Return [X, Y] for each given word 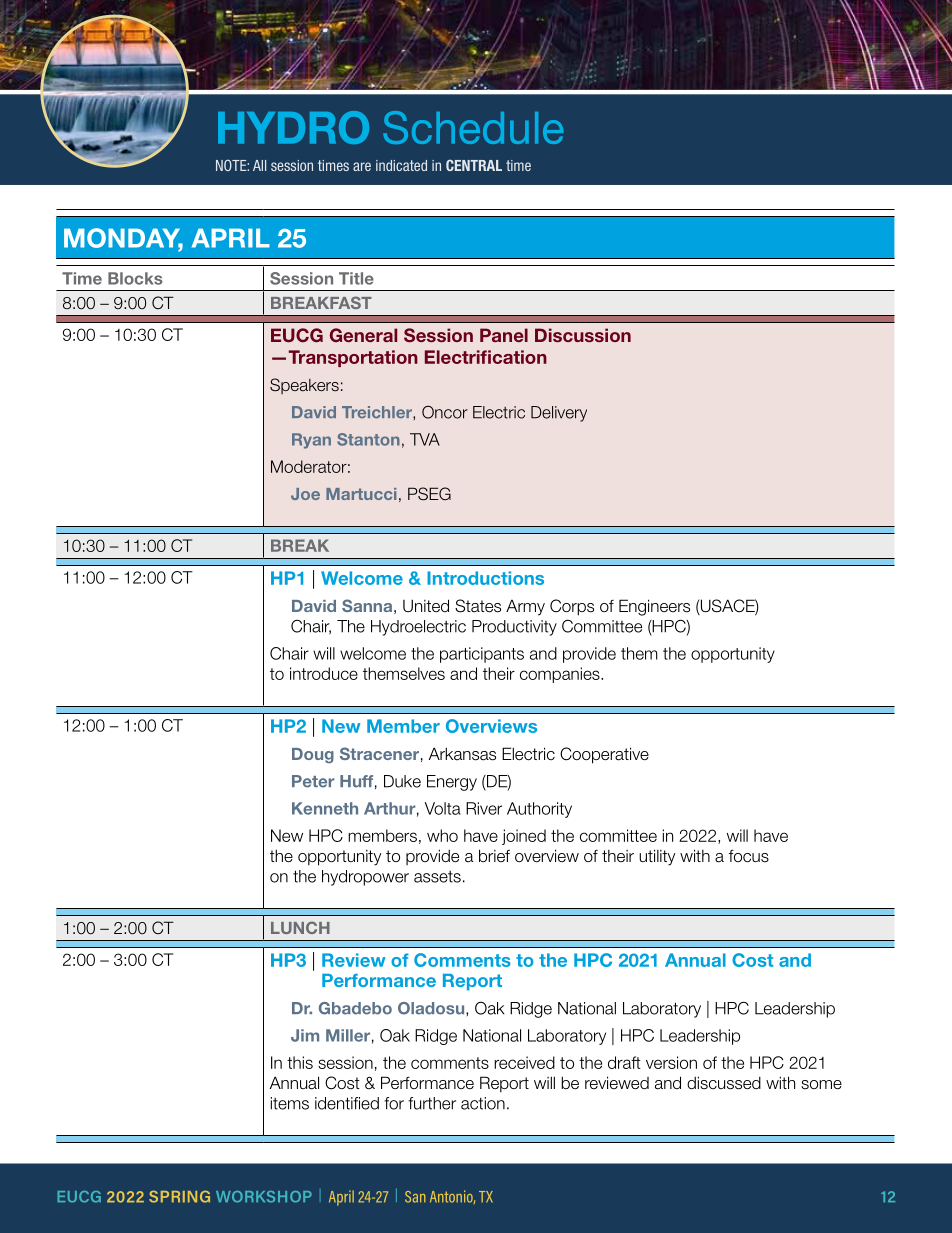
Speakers [304, 386]
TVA [425, 439]
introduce [324, 673]
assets [437, 877]
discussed [724, 1083]
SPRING [179, 1196]
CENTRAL [474, 165]
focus [749, 856]
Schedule [473, 127]
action [483, 1103]
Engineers [654, 607]
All [259, 165]
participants [482, 655]
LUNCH [300, 927]
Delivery [559, 414]
